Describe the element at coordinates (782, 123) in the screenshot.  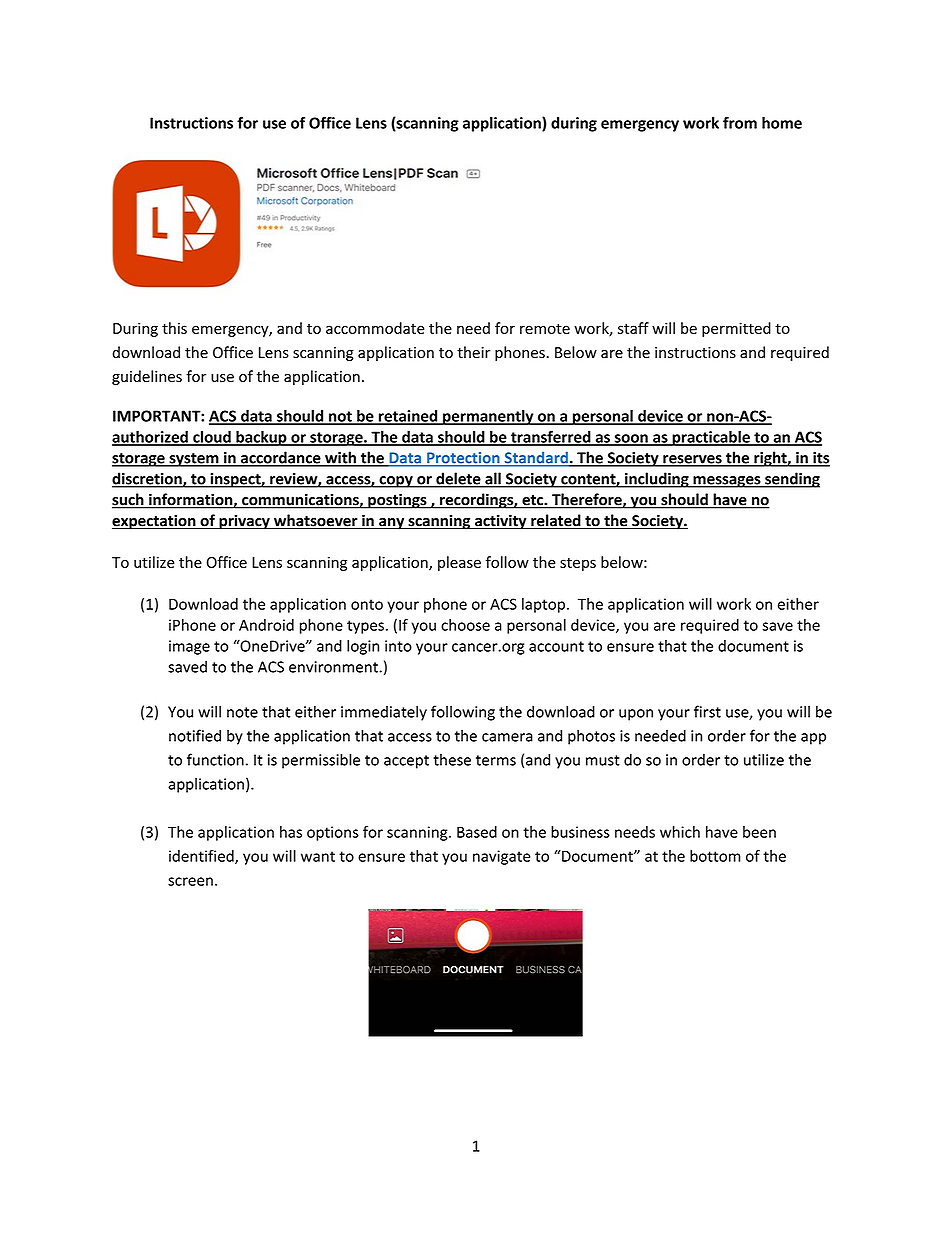
I see `home` at that location.
